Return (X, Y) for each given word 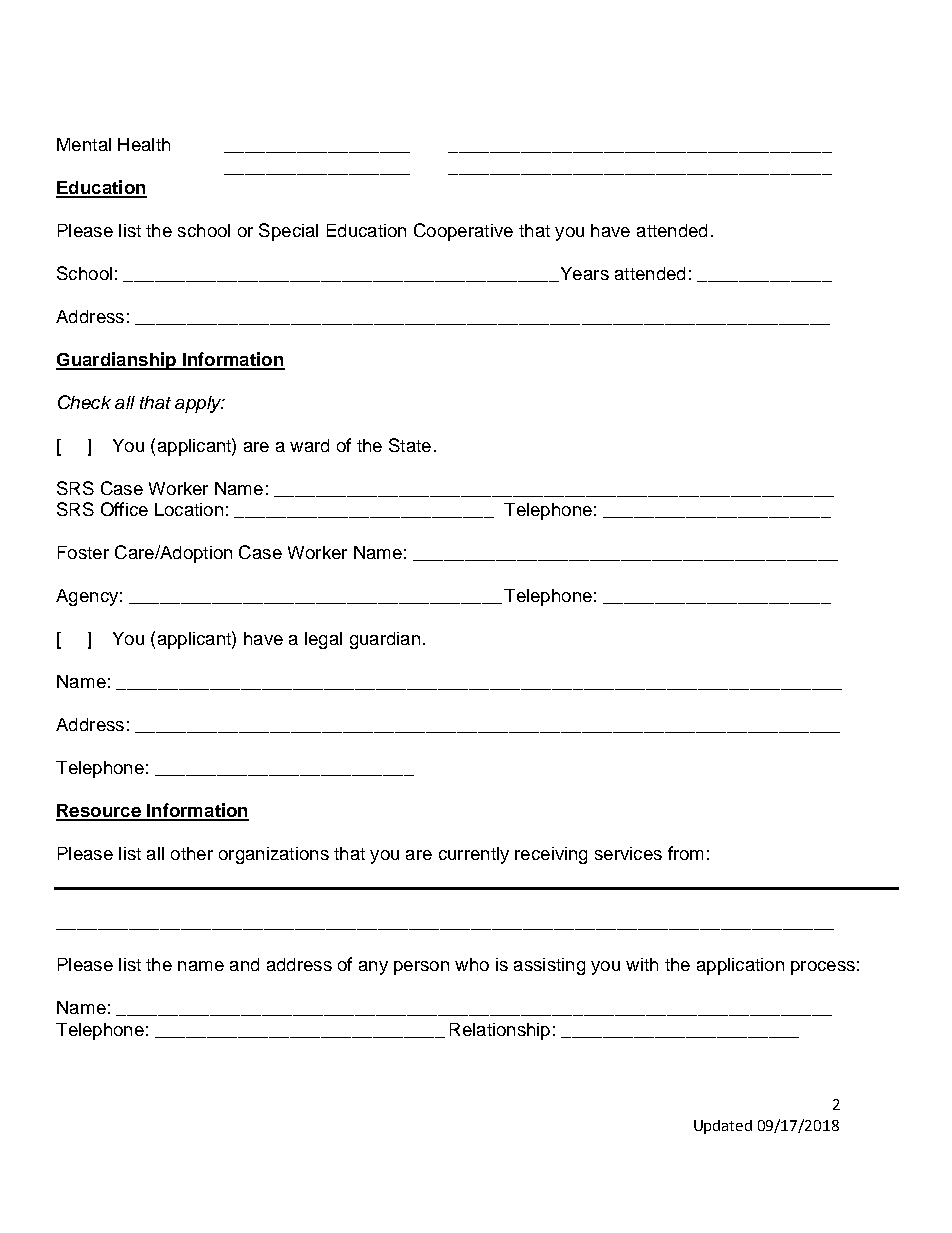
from (685, 853)
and (244, 964)
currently (474, 855)
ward (309, 445)
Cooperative (463, 232)
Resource (99, 812)
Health (144, 144)
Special (288, 232)
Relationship (500, 1031)
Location (189, 509)
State (410, 445)
